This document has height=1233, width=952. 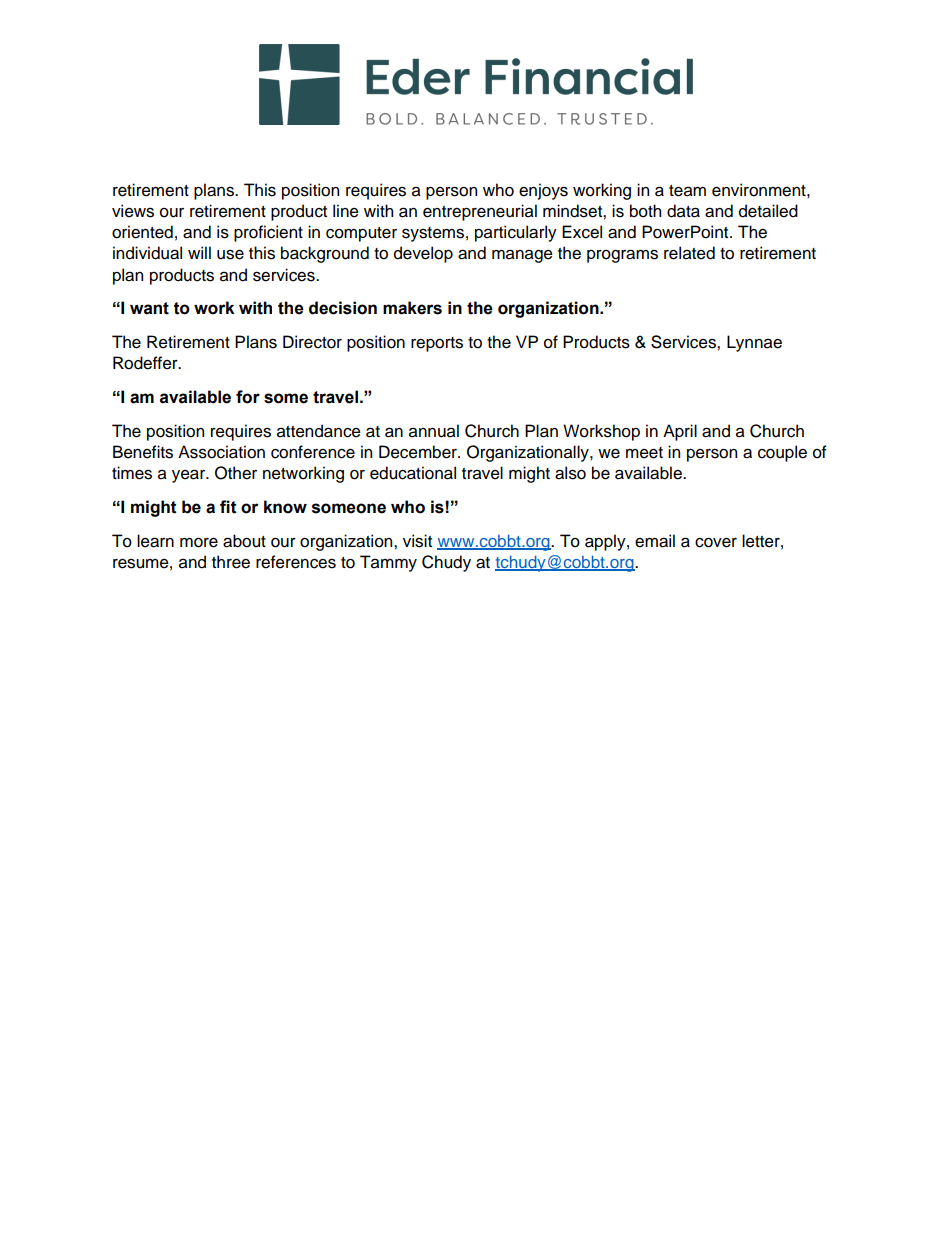 I want to click on makers, so click(x=412, y=308).
